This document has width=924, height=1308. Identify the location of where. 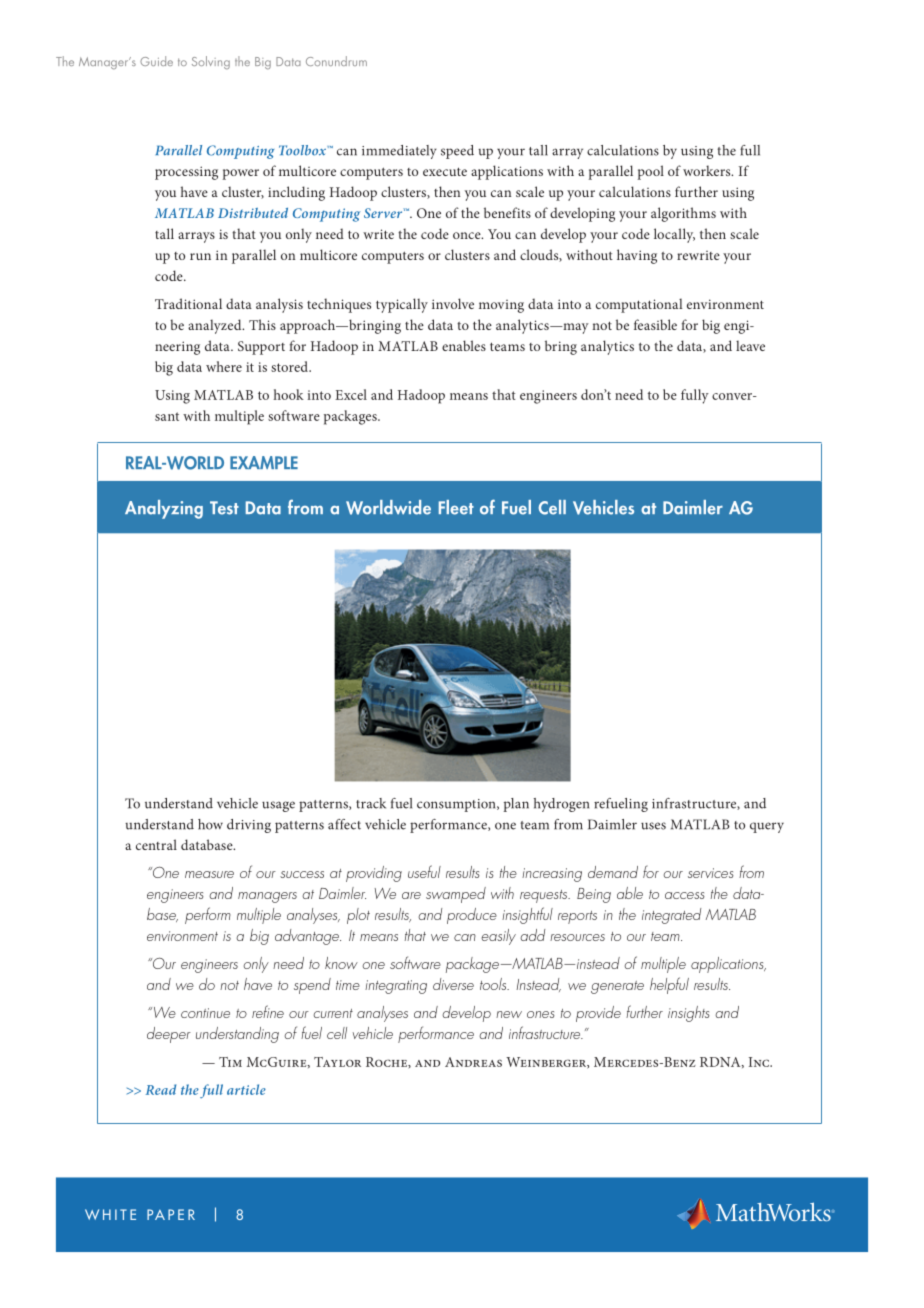
(224, 366).
